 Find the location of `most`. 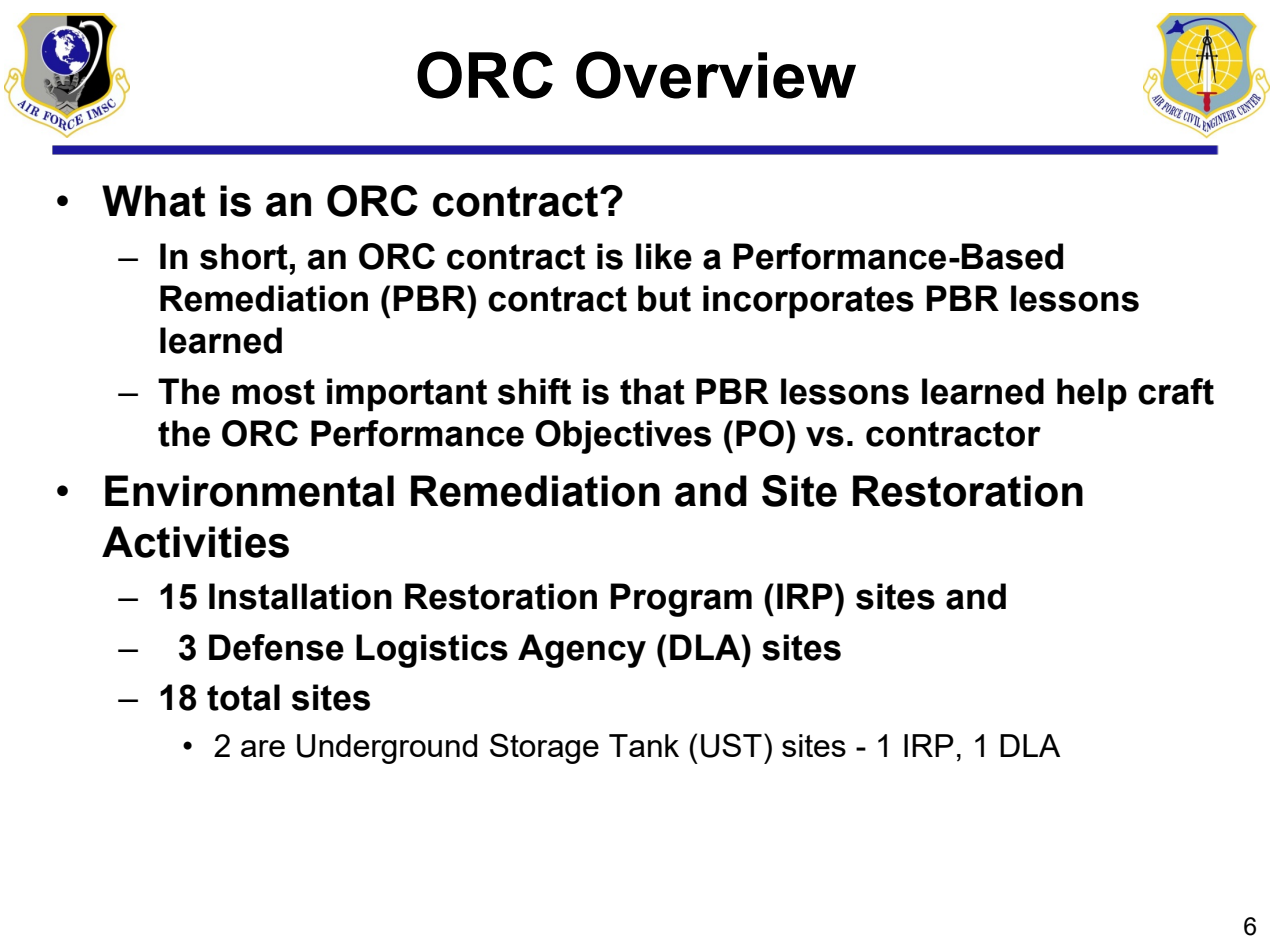

most is located at coordinates (273, 392).
